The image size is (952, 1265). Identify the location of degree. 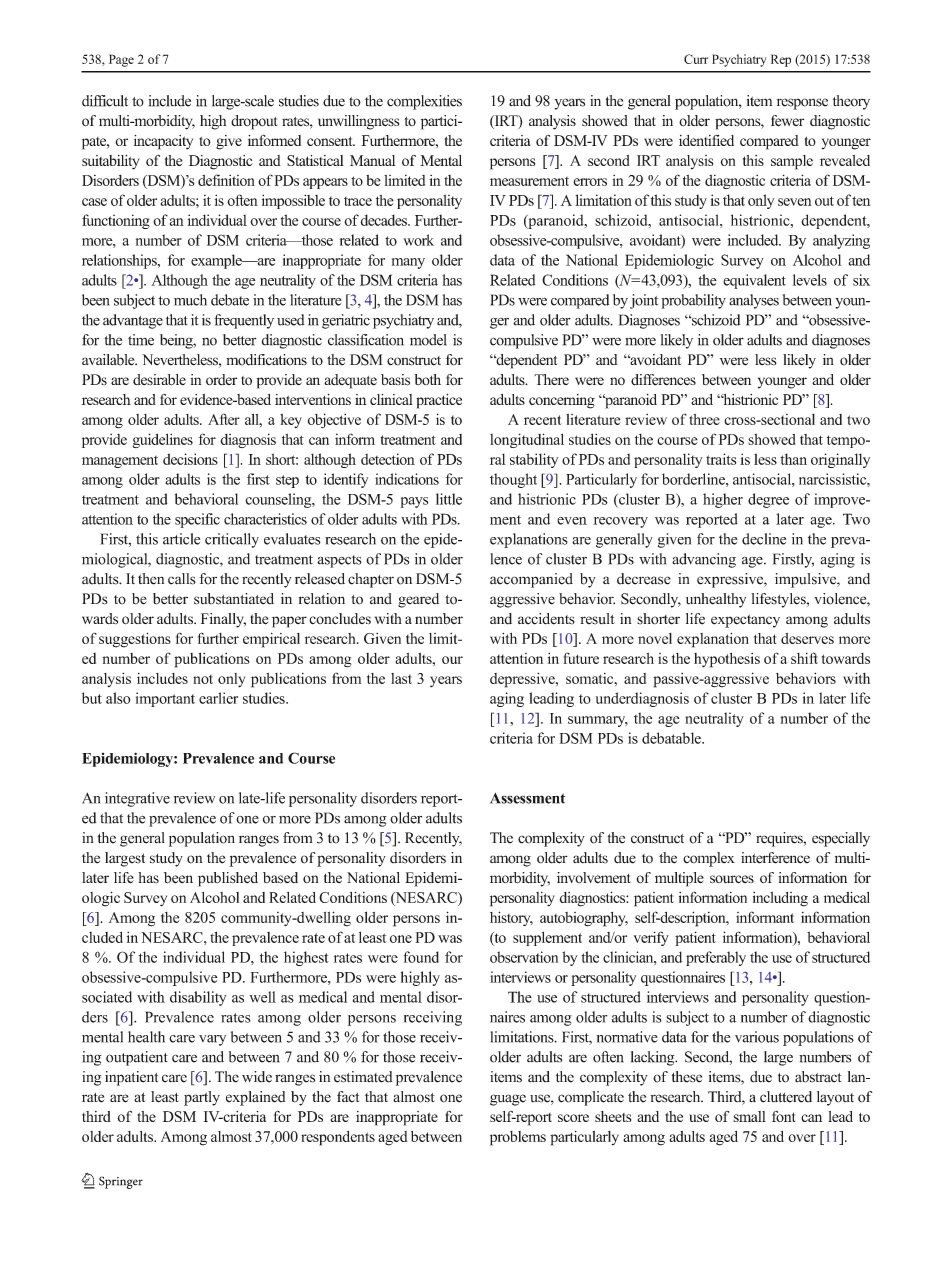
(768, 500).
